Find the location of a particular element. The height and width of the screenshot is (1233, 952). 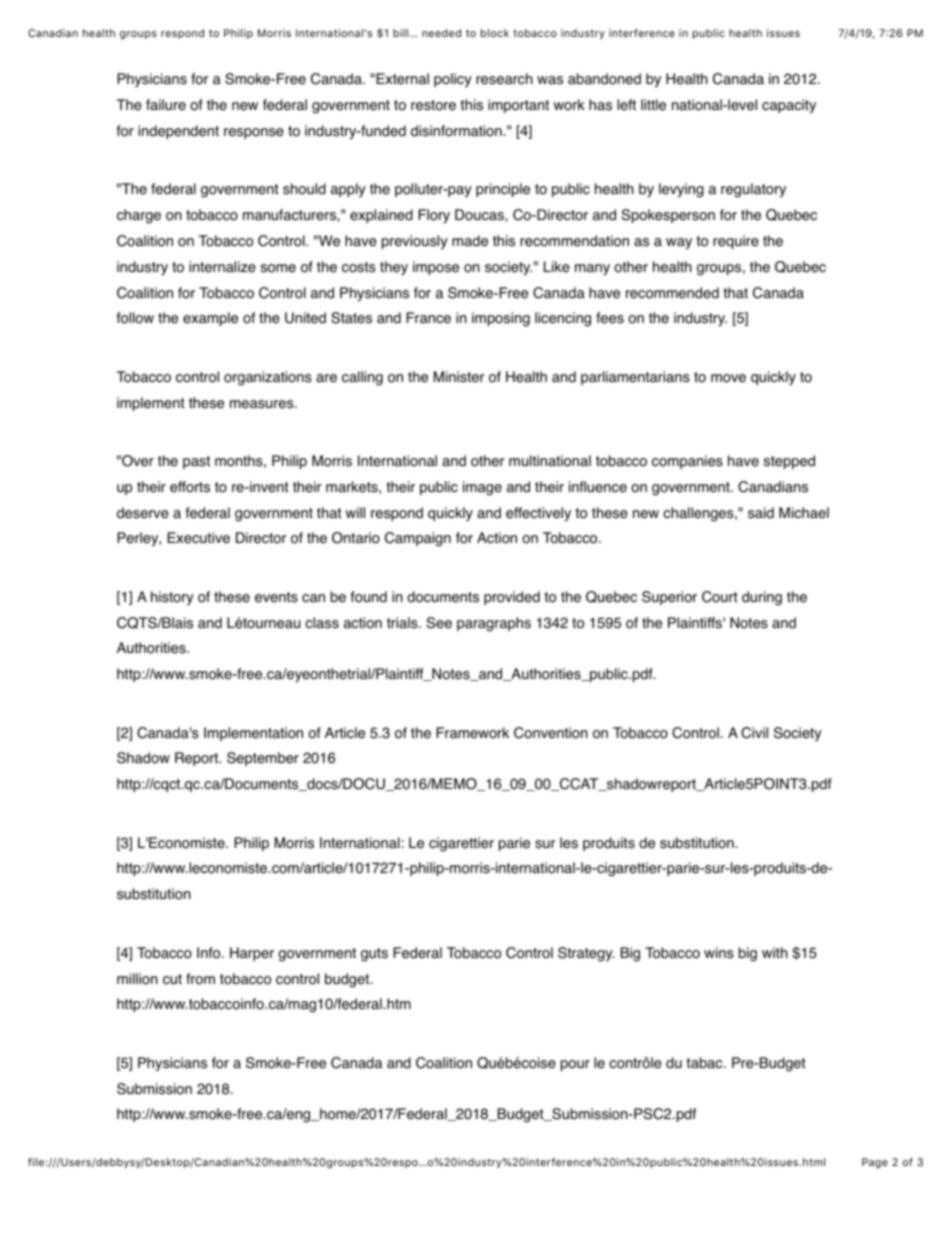

history is located at coordinates (172, 598).
